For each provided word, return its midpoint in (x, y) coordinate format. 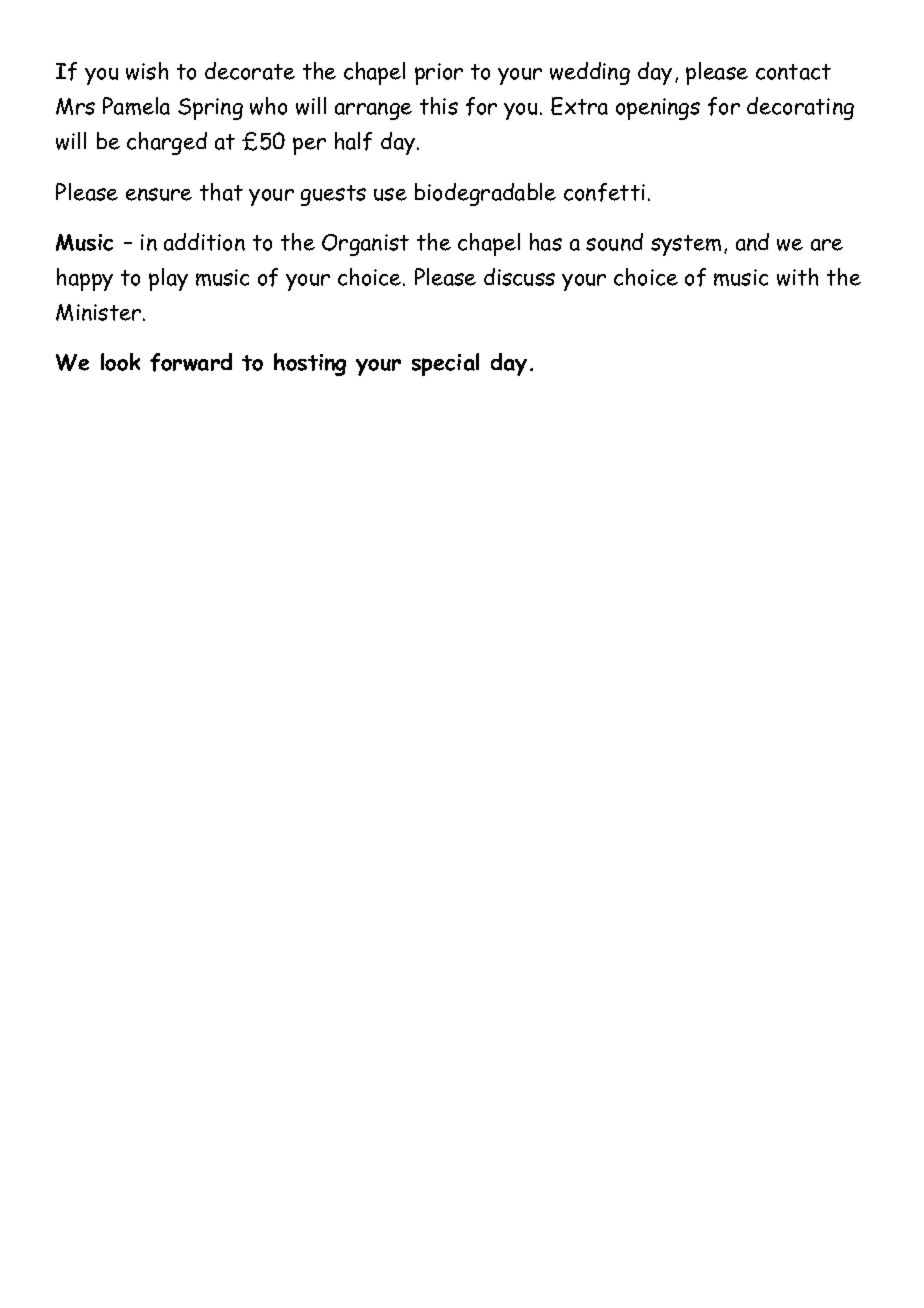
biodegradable (485, 194)
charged (167, 143)
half (353, 141)
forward (191, 362)
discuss (519, 277)
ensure (159, 194)
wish (147, 71)
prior (439, 74)
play (168, 279)
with (797, 277)
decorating (800, 108)
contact (793, 72)
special (445, 364)
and (752, 242)
